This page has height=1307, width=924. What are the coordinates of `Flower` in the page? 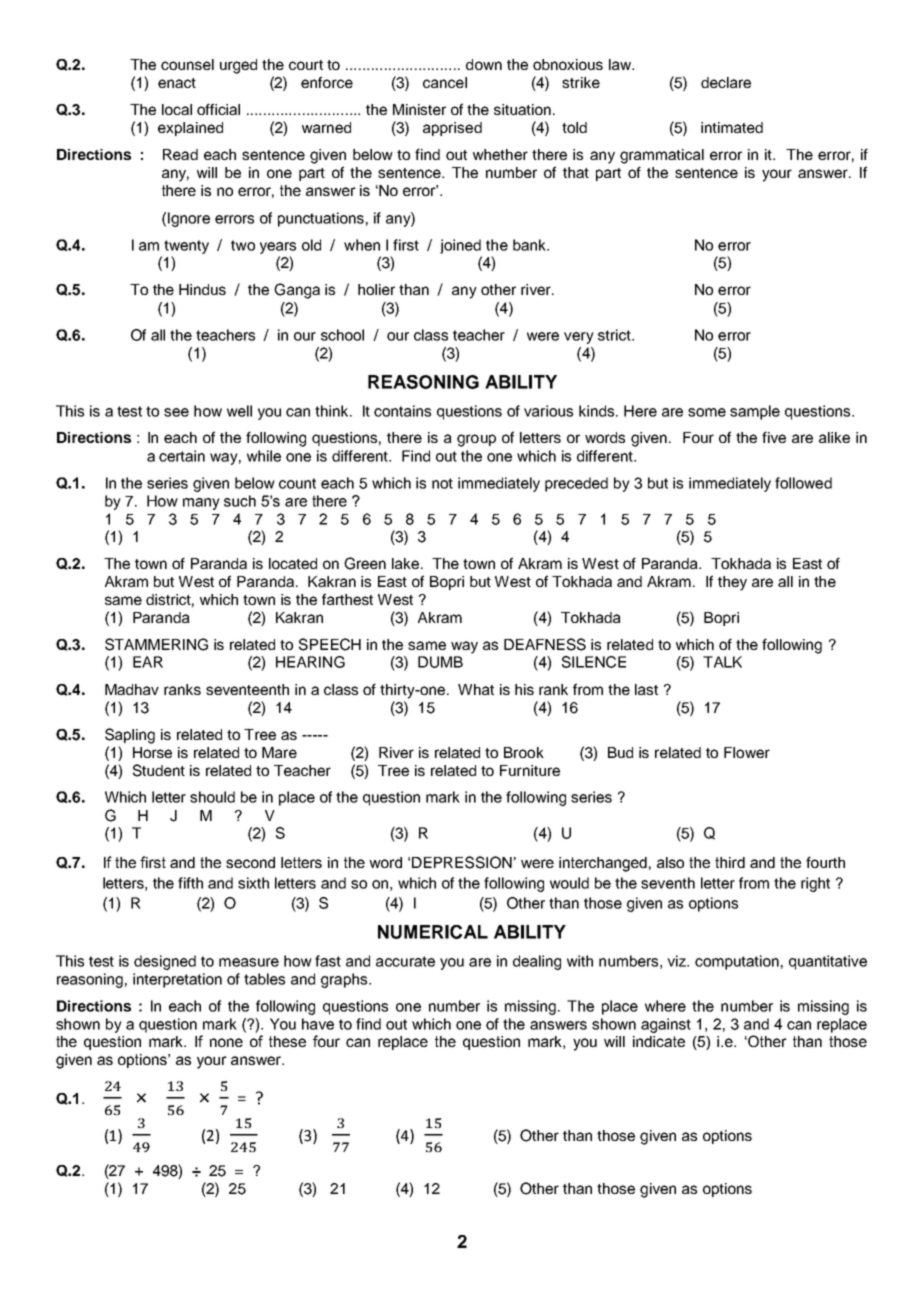 It's located at (747, 752).
